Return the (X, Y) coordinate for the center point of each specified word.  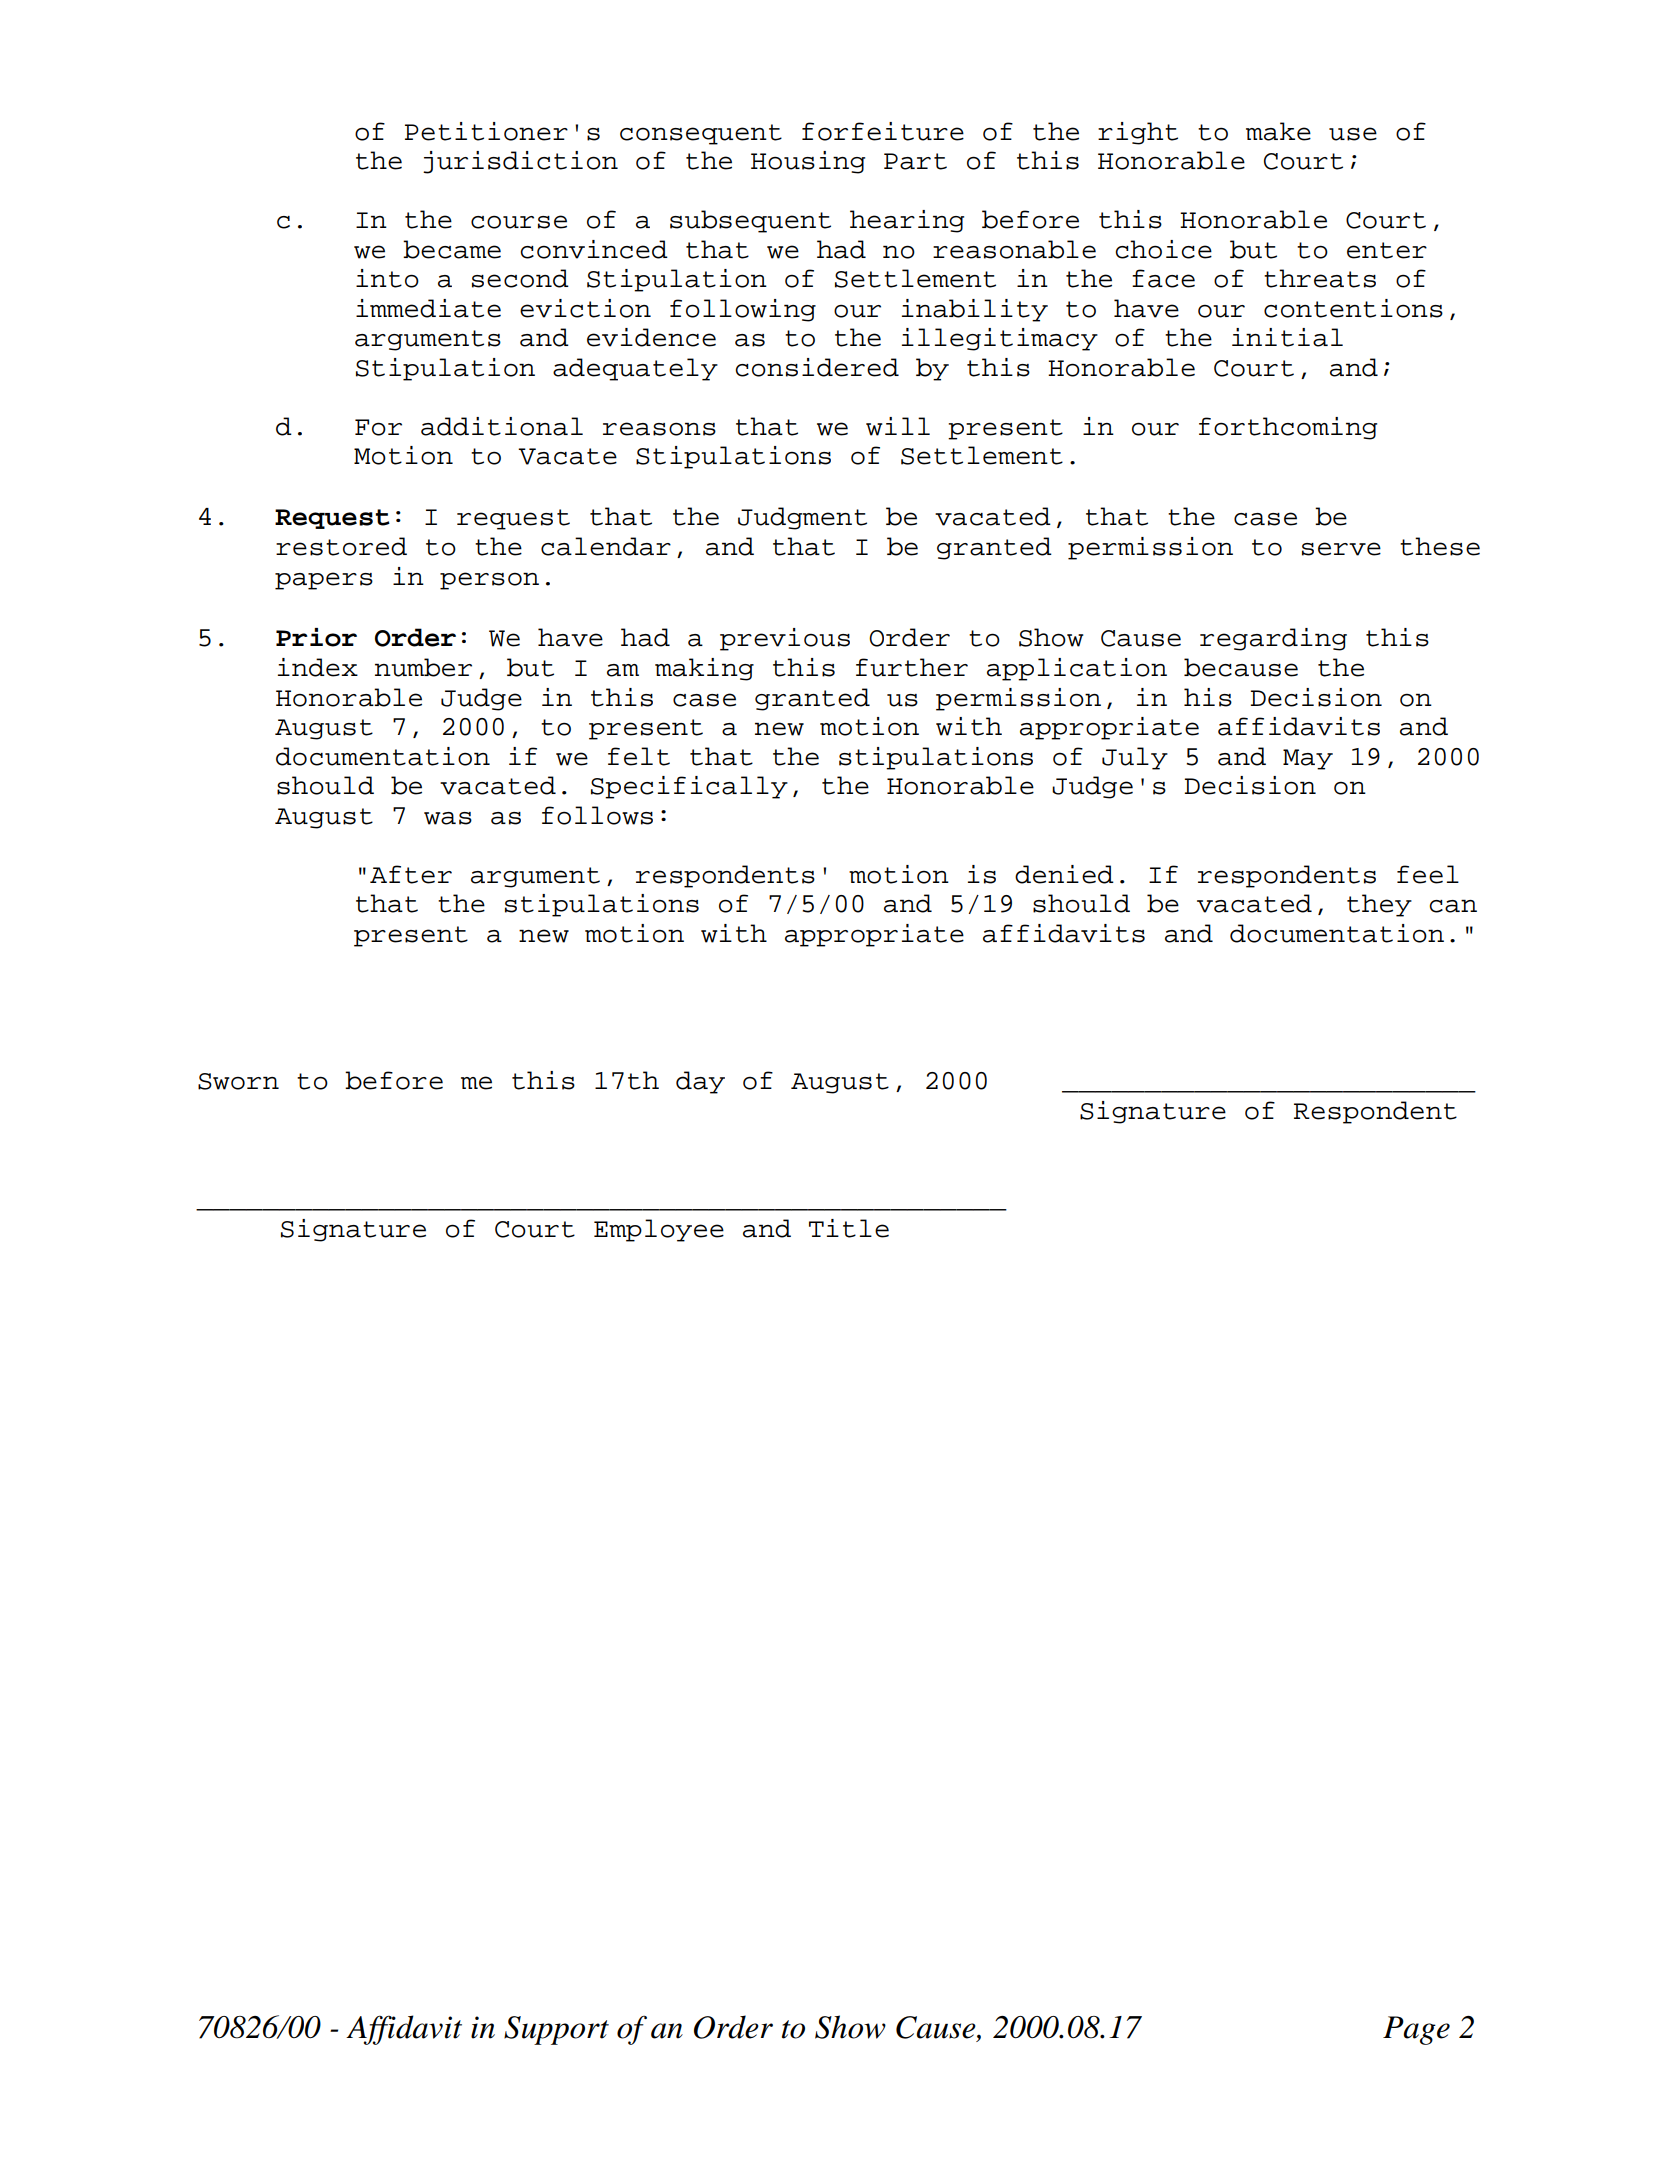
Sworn (238, 1081)
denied (1064, 874)
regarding (1273, 639)
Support (556, 2030)
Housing (808, 162)
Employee (659, 1230)
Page (1416, 2030)
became (452, 249)
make (1278, 131)
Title (849, 1228)
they (1379, 905)
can (1453, 906)
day (700, 1082)
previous (785, 639)
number (423, 667)
